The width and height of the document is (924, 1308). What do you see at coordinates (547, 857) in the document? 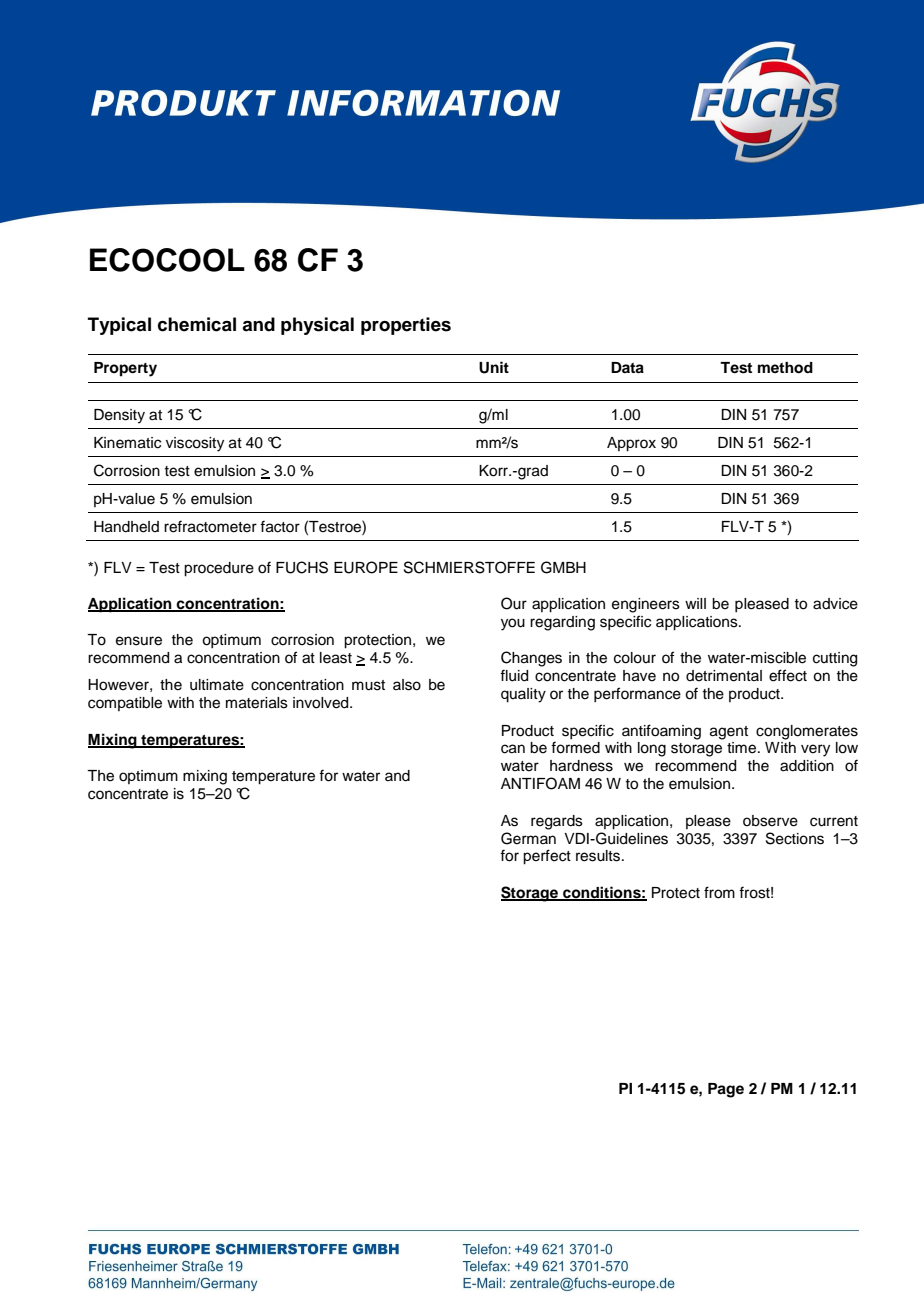
I see `perfect` at bounding box center [547, 857].
